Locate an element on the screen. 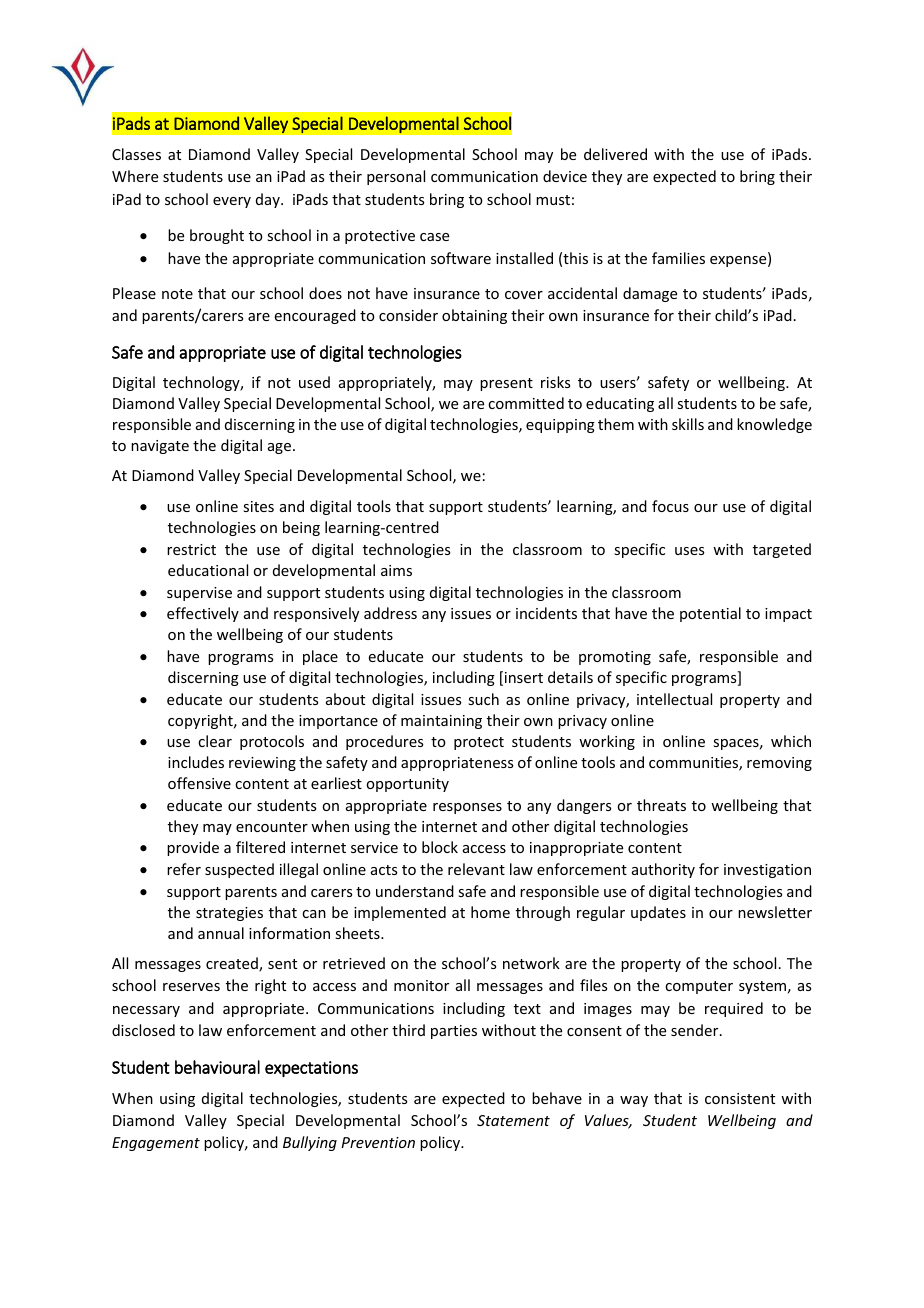 This screenshot has width=924, height=1308. behavioural is located at coordinates (217, 1067).
